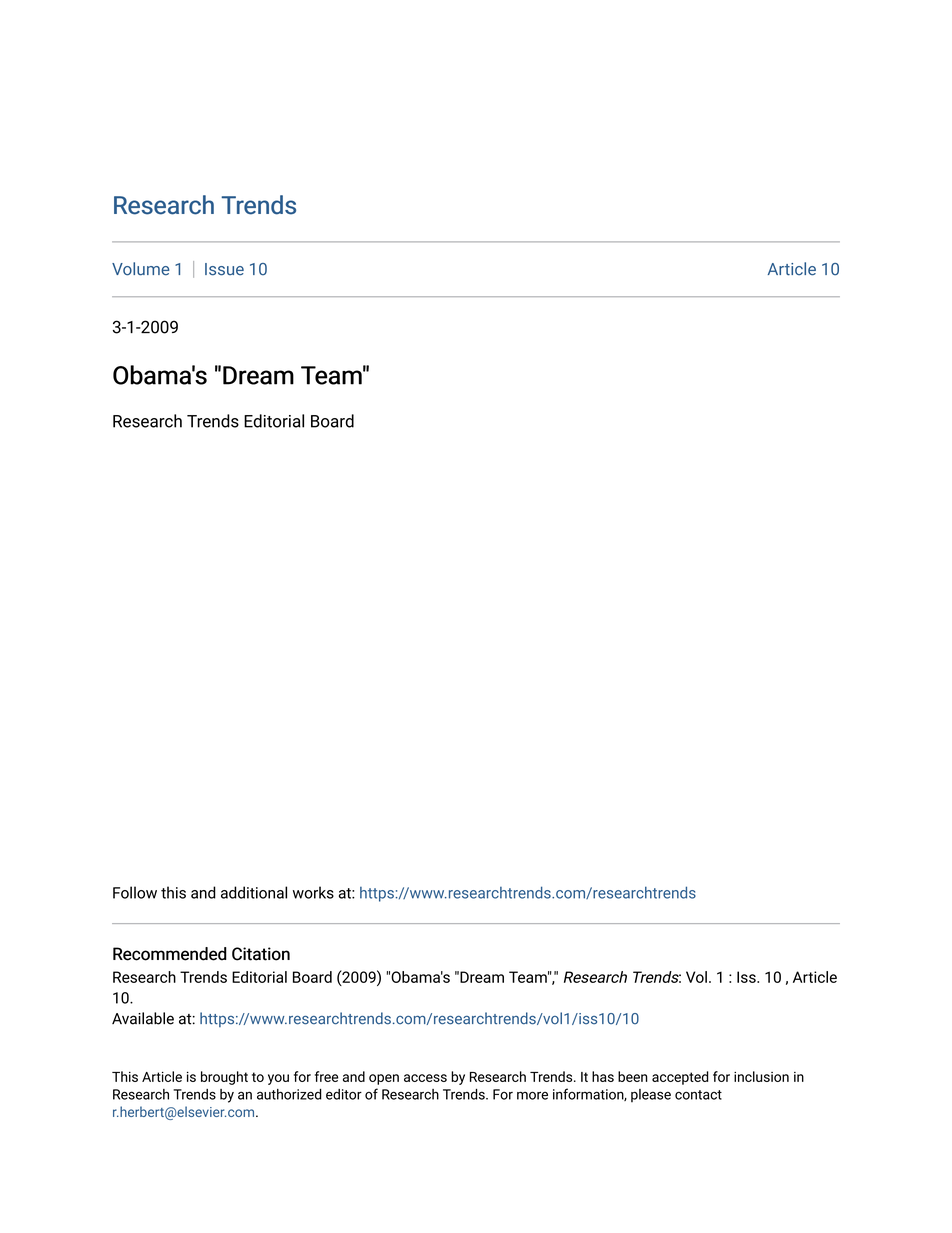 The width and height of the page is (952, 1233). I want to click on works, so click(313, 892).
